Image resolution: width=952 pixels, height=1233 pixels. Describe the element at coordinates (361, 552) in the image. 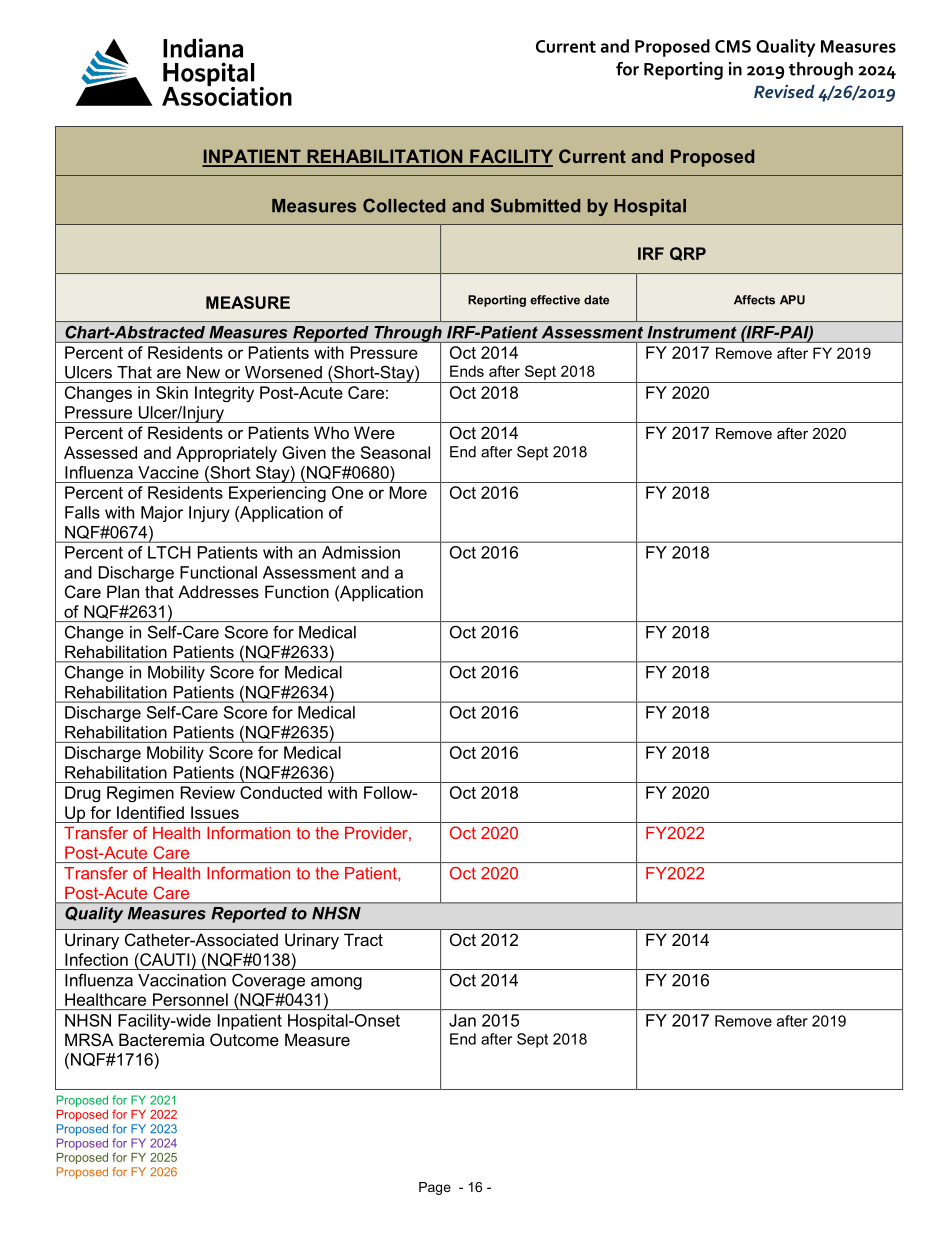

I see `Admission` at that location.
